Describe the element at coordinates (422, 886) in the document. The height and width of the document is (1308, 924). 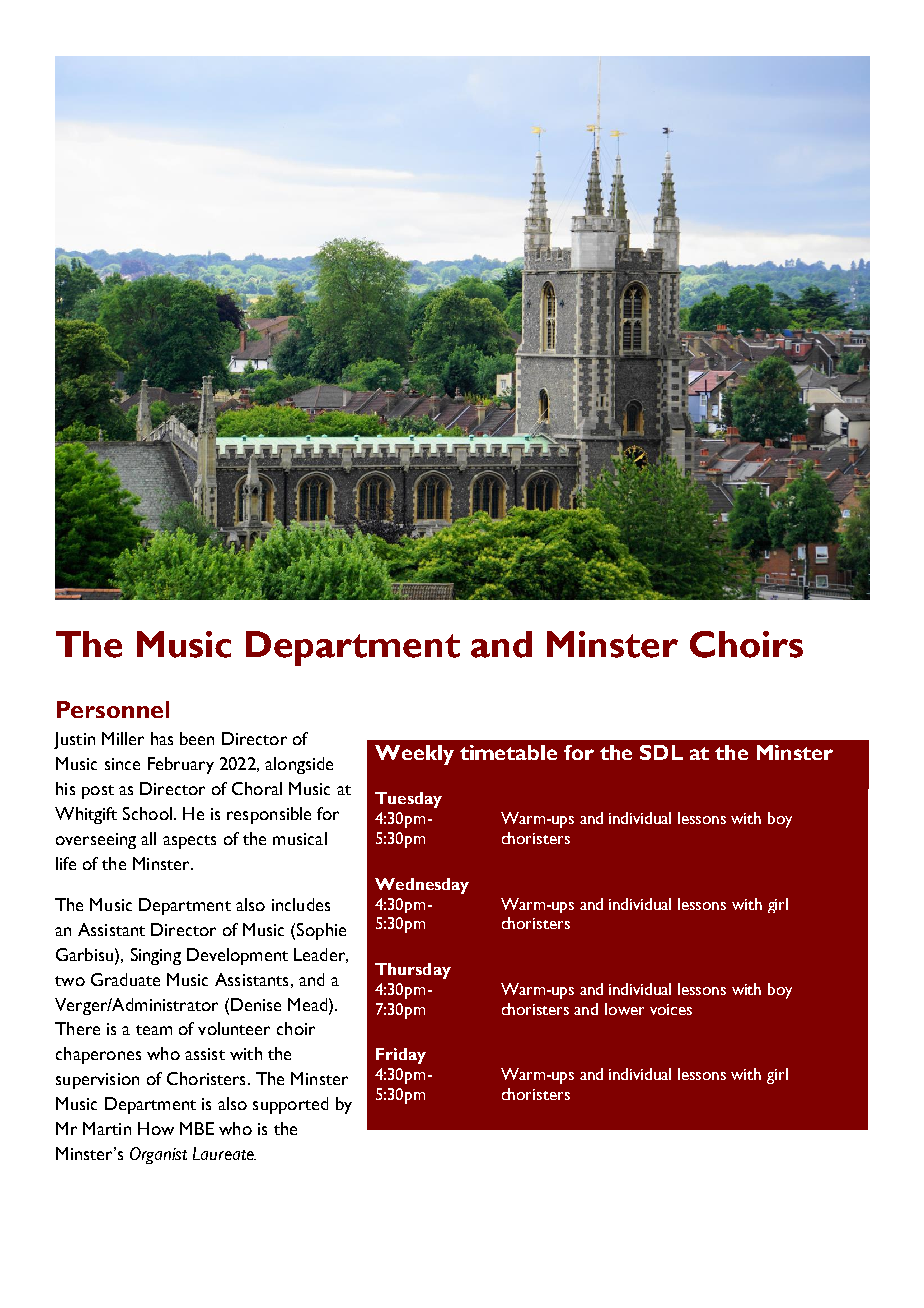
I see `Wednesday` at that location.
